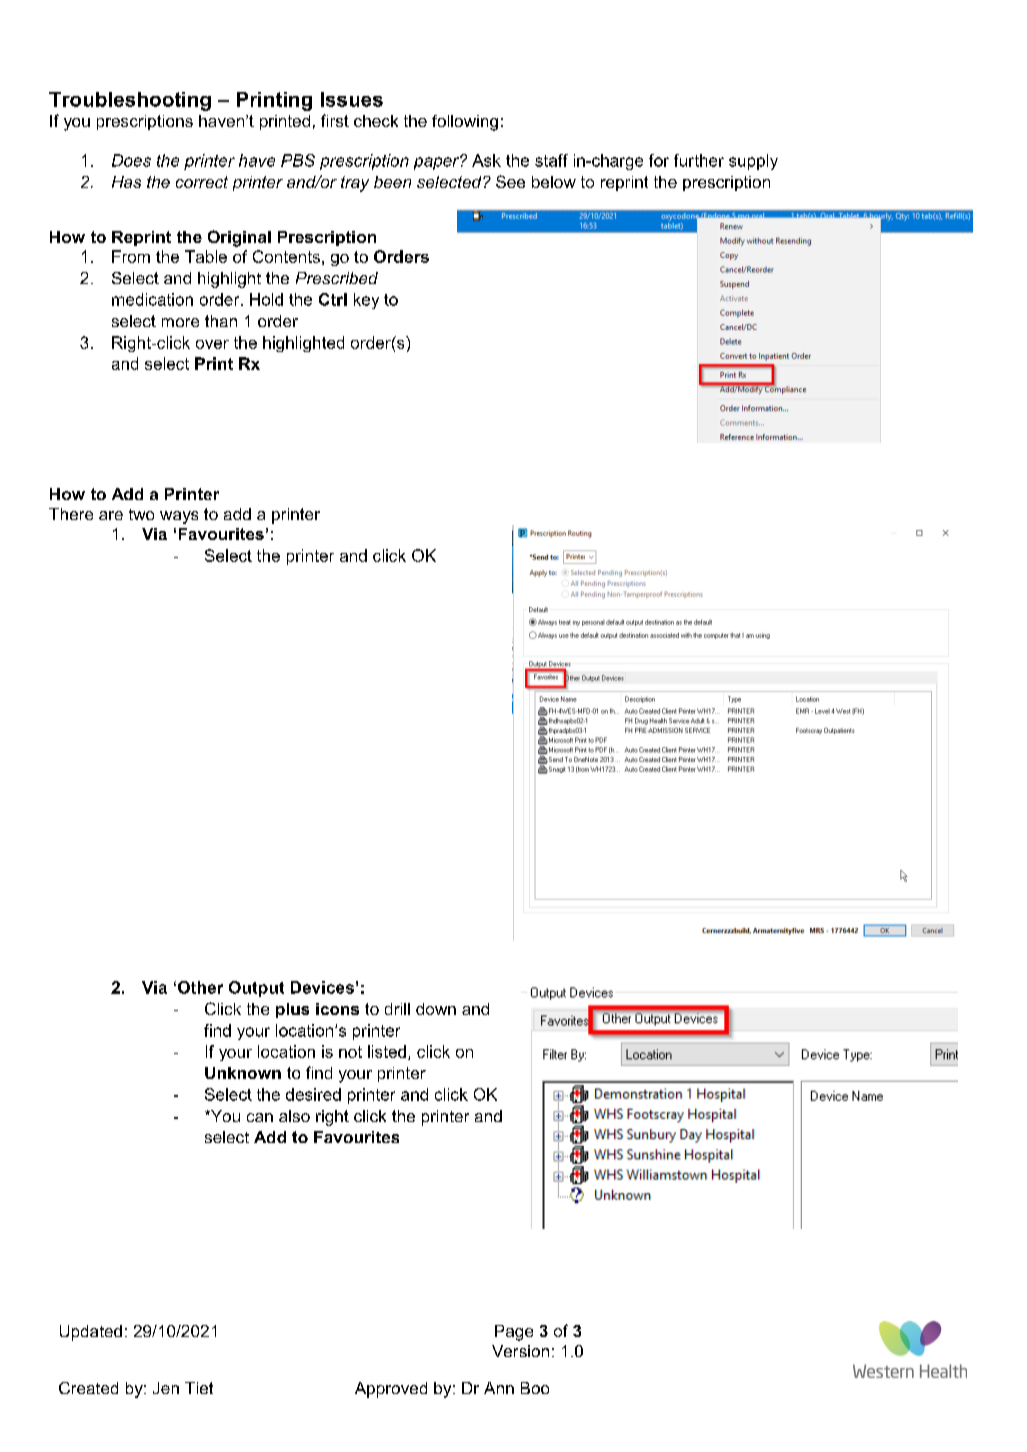  Describe the element at coordinates (131, 160) in the screenshot. I see `Does` at that location.
